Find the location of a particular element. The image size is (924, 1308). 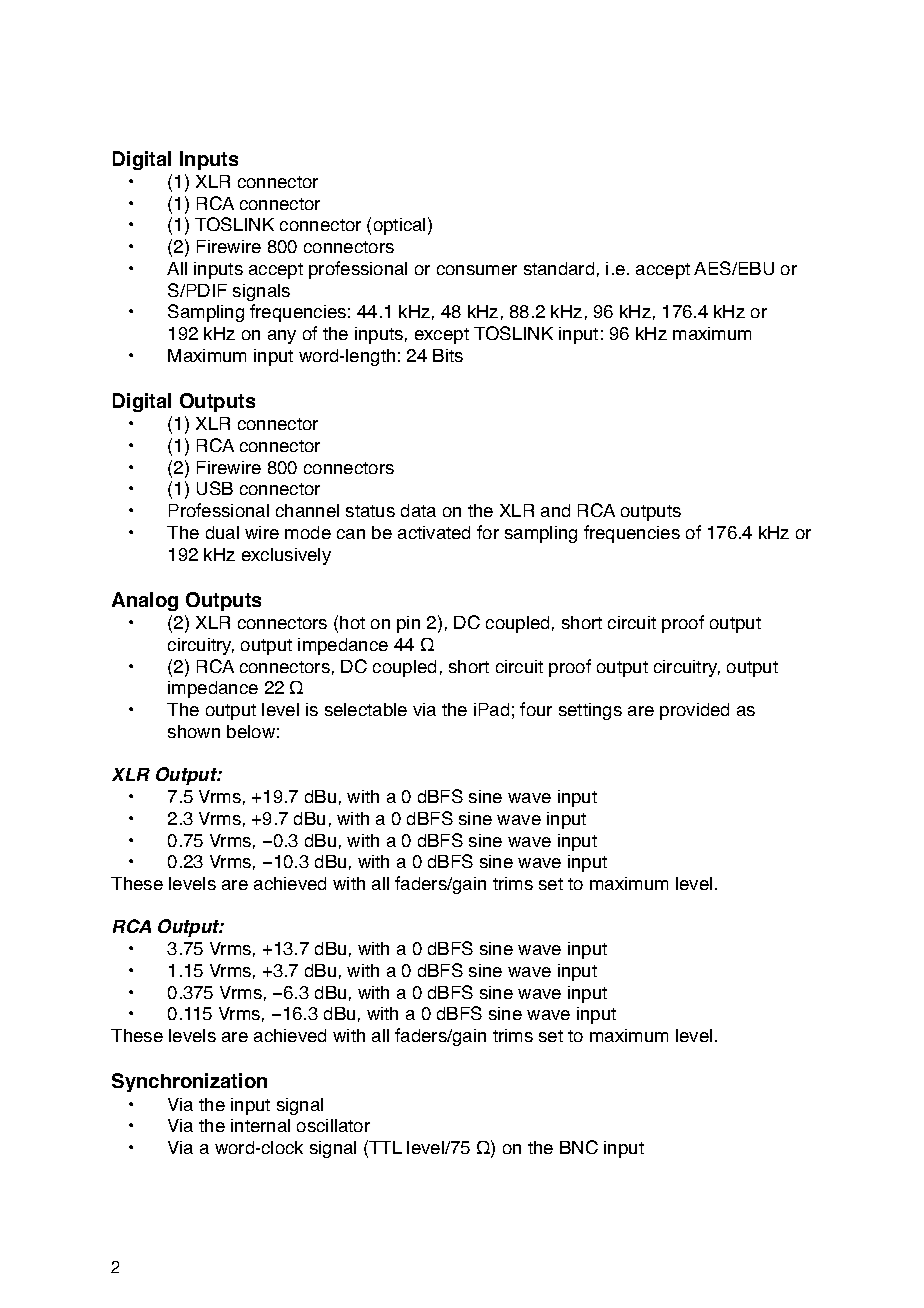

dual is located at coordinates (222, 532).
